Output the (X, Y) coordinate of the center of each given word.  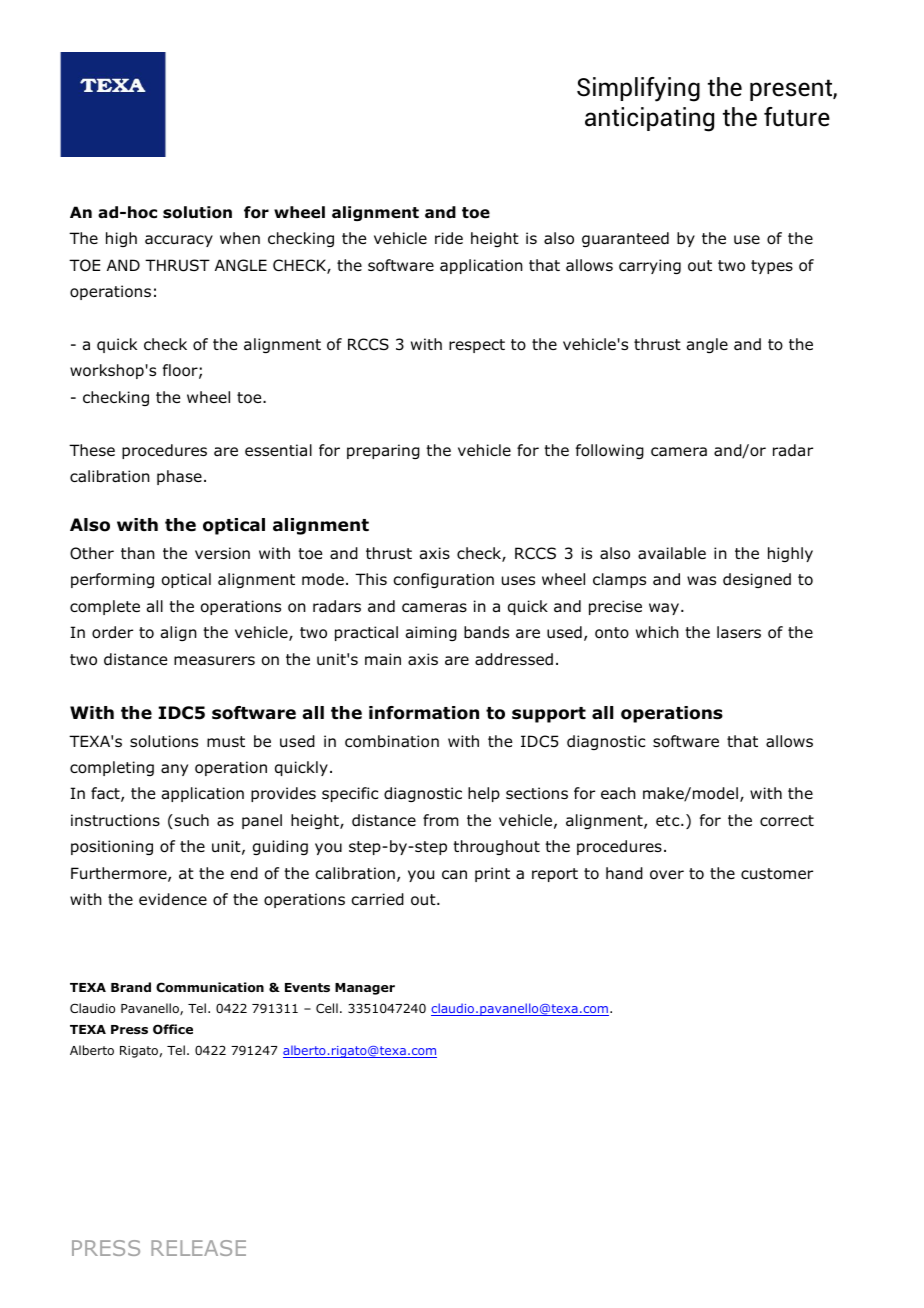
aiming (431, 633)
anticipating (649, 119)
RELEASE (198, 1248)
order (112, 632)
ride (449, 238)
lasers (739, 632)
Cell (327, 1008)
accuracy (179, 241)
